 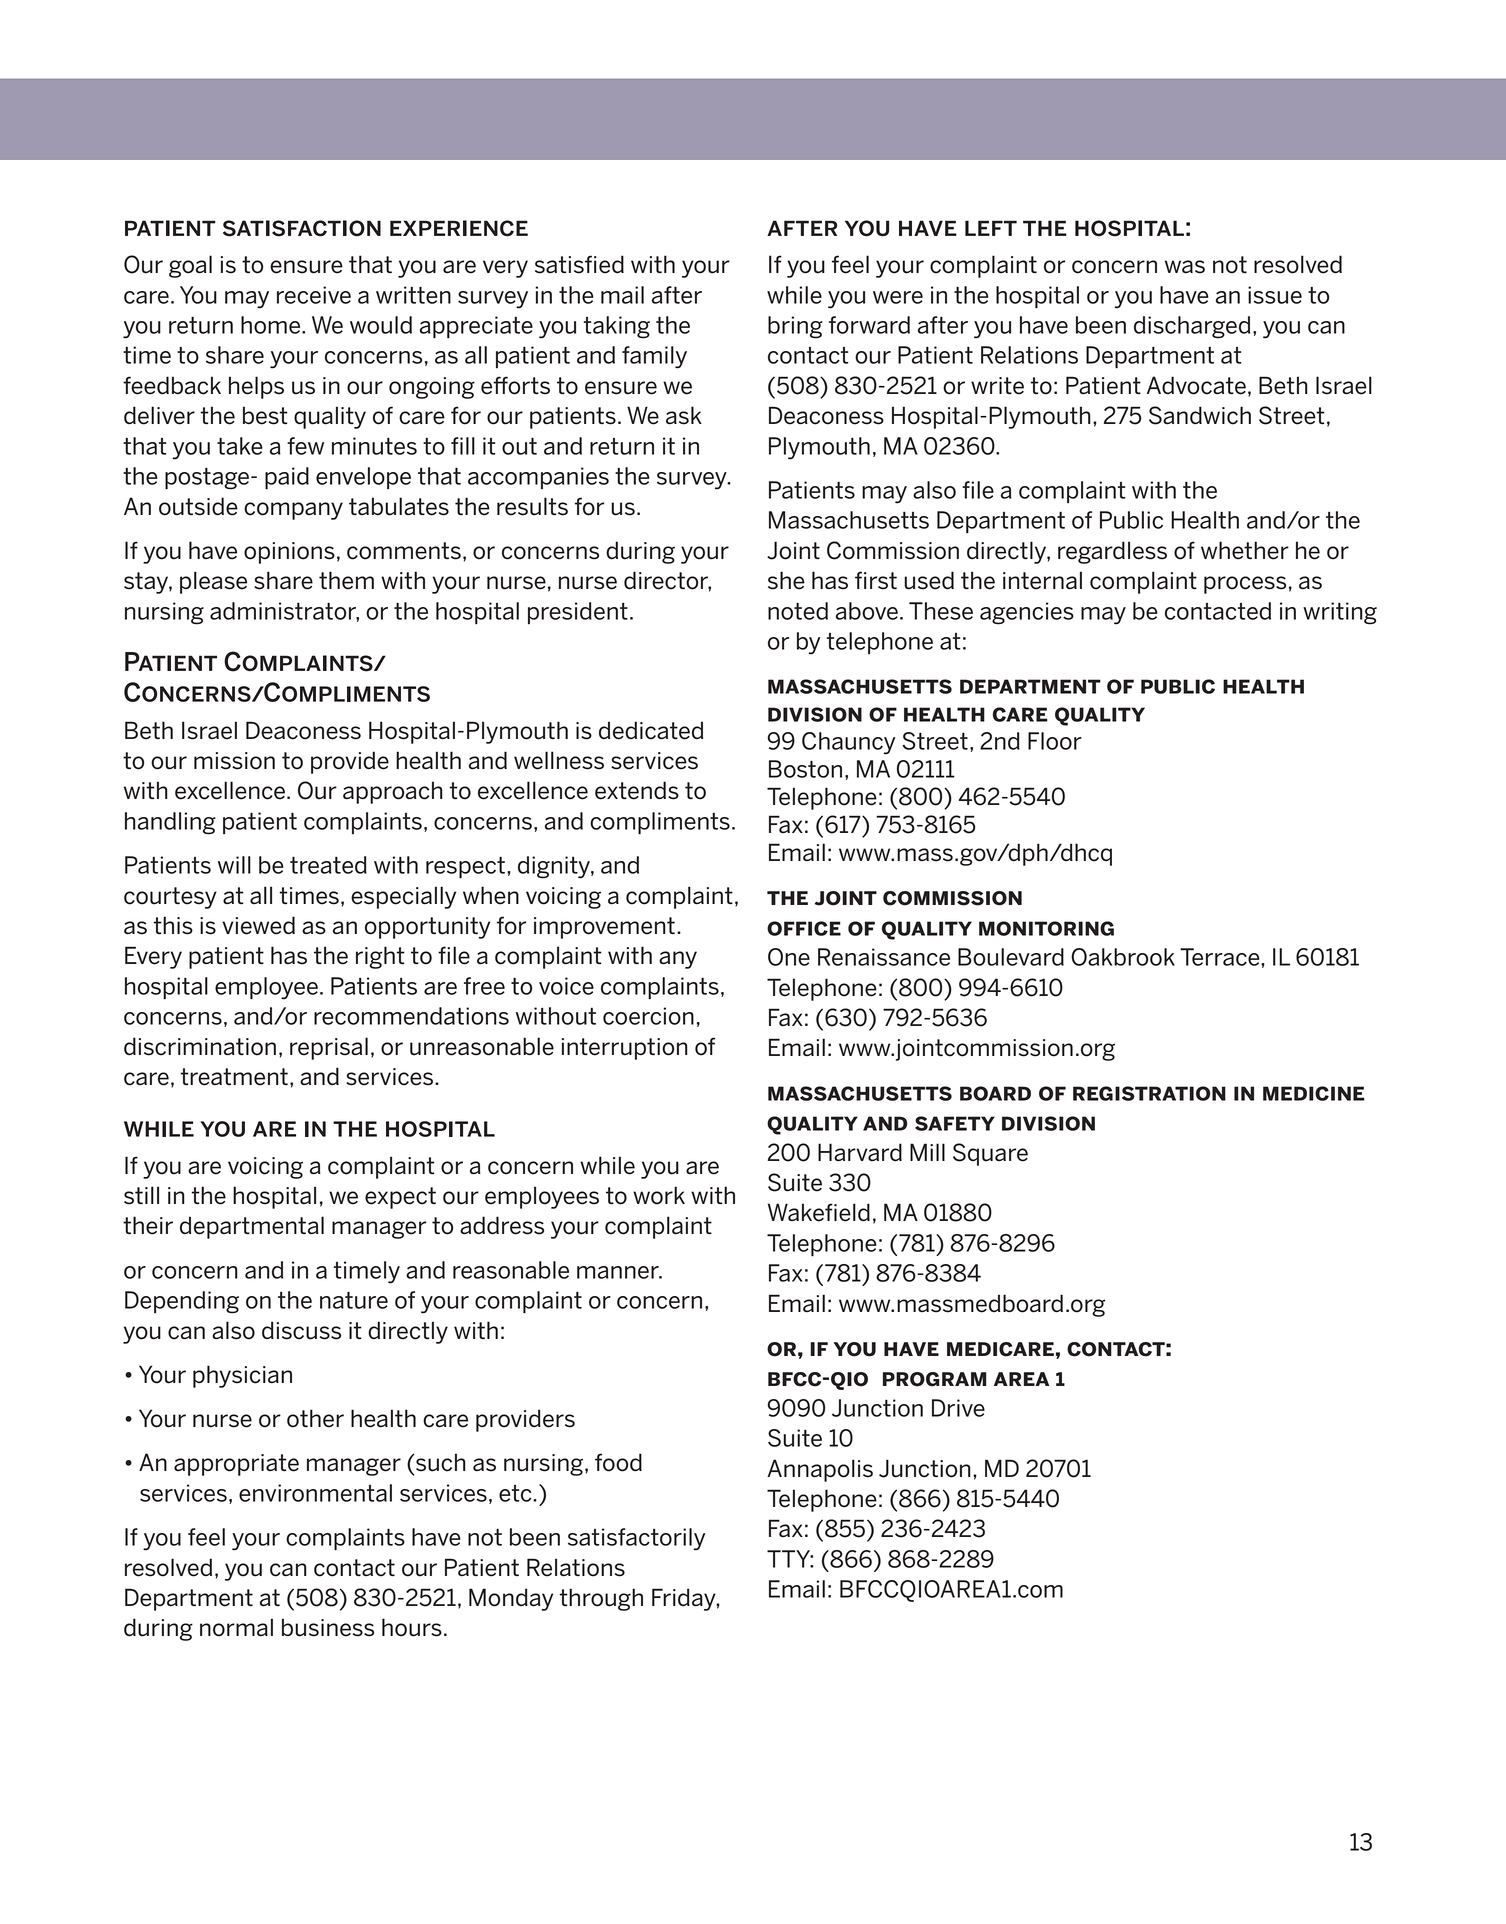 I want to click on was, so click(x=1185, y=267).
